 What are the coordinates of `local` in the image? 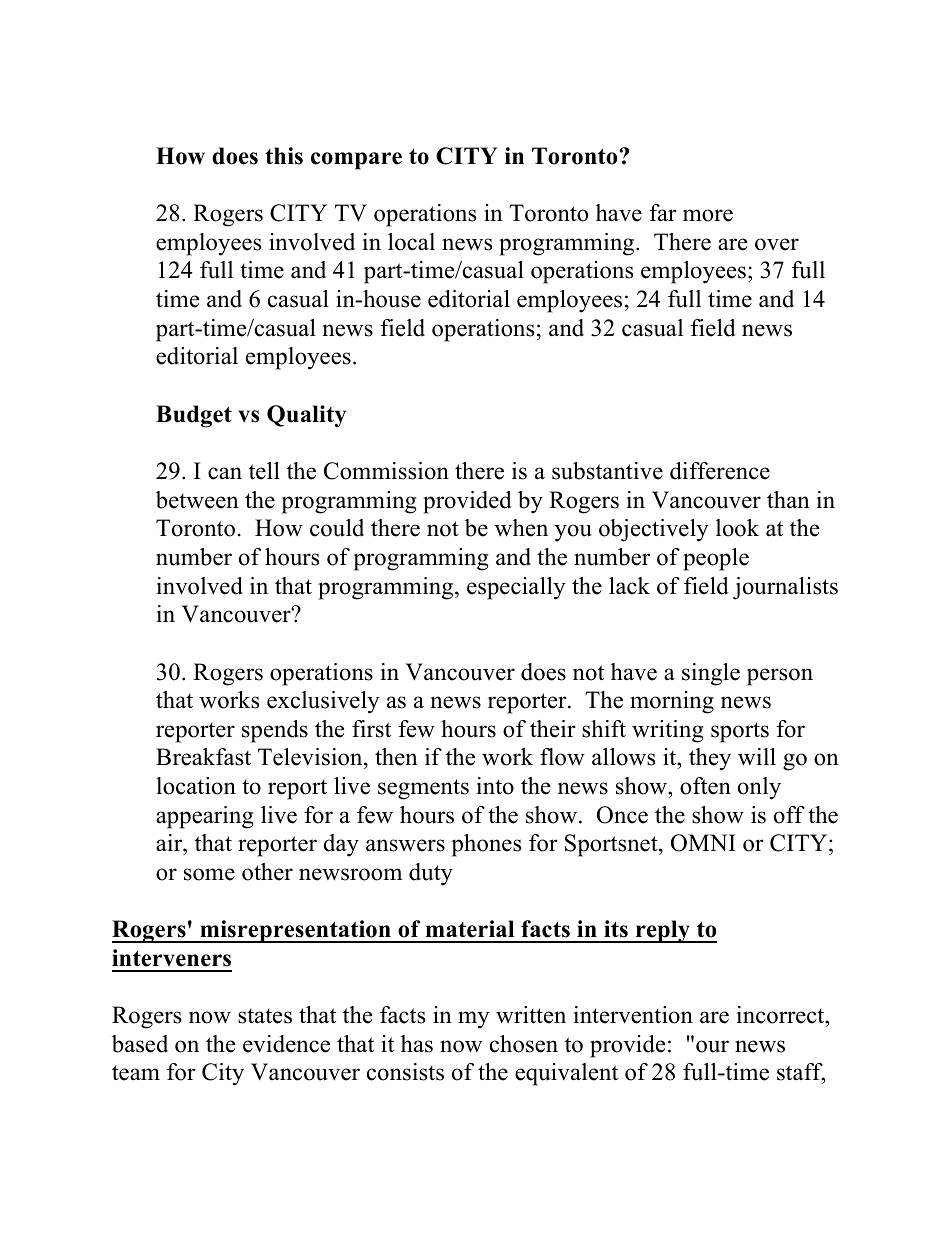 It's located at (411, 242).
